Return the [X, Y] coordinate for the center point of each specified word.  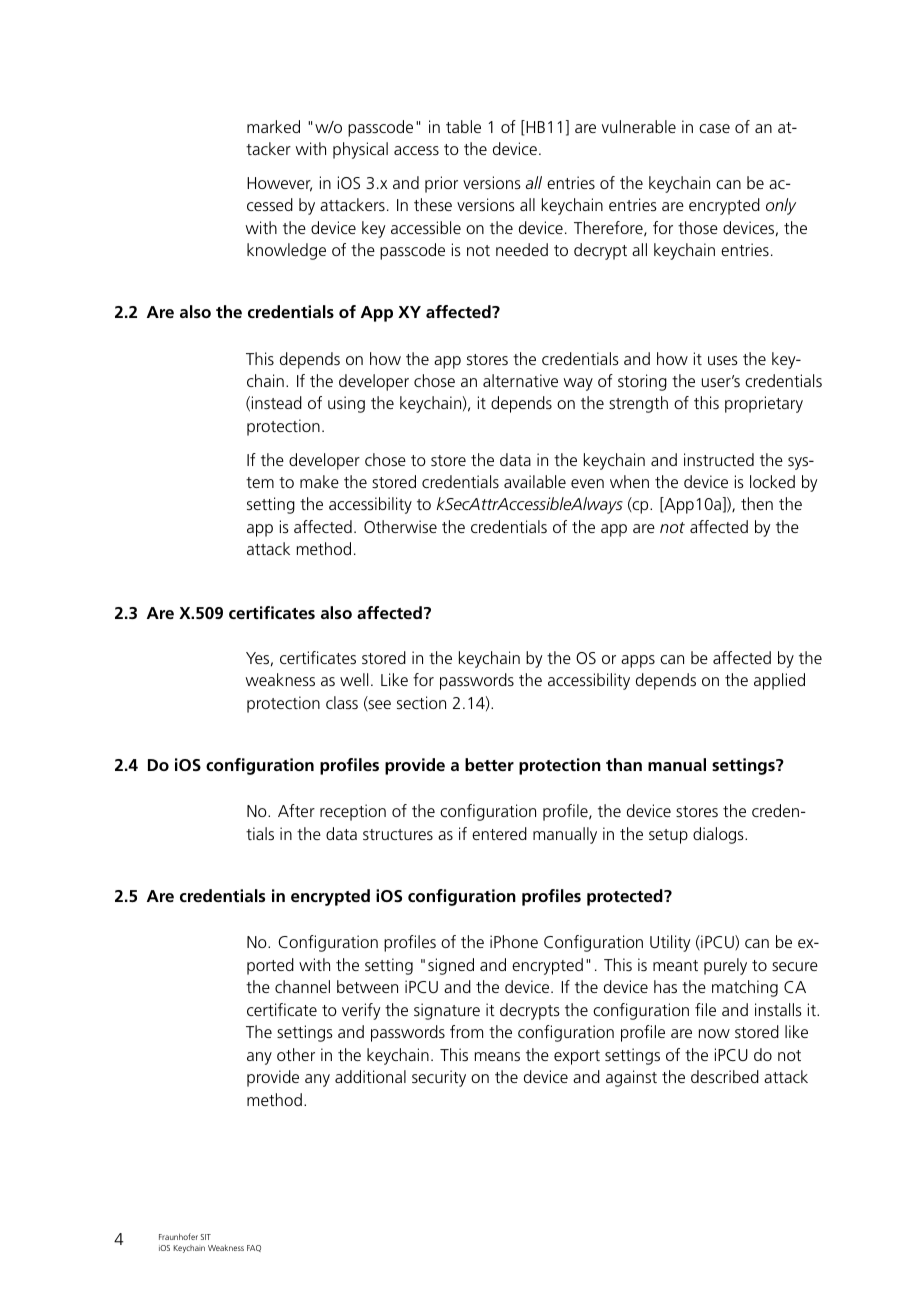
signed [451, 966]
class [342, 702]
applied [779, 681]
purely [725, 966]
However [279, 184]
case [714, 128]
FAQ [254, 1248]
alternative [520, 380]
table [463, 126]
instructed [719, 459]
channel [302, 986]
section [421, 702]
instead [277, 402]
